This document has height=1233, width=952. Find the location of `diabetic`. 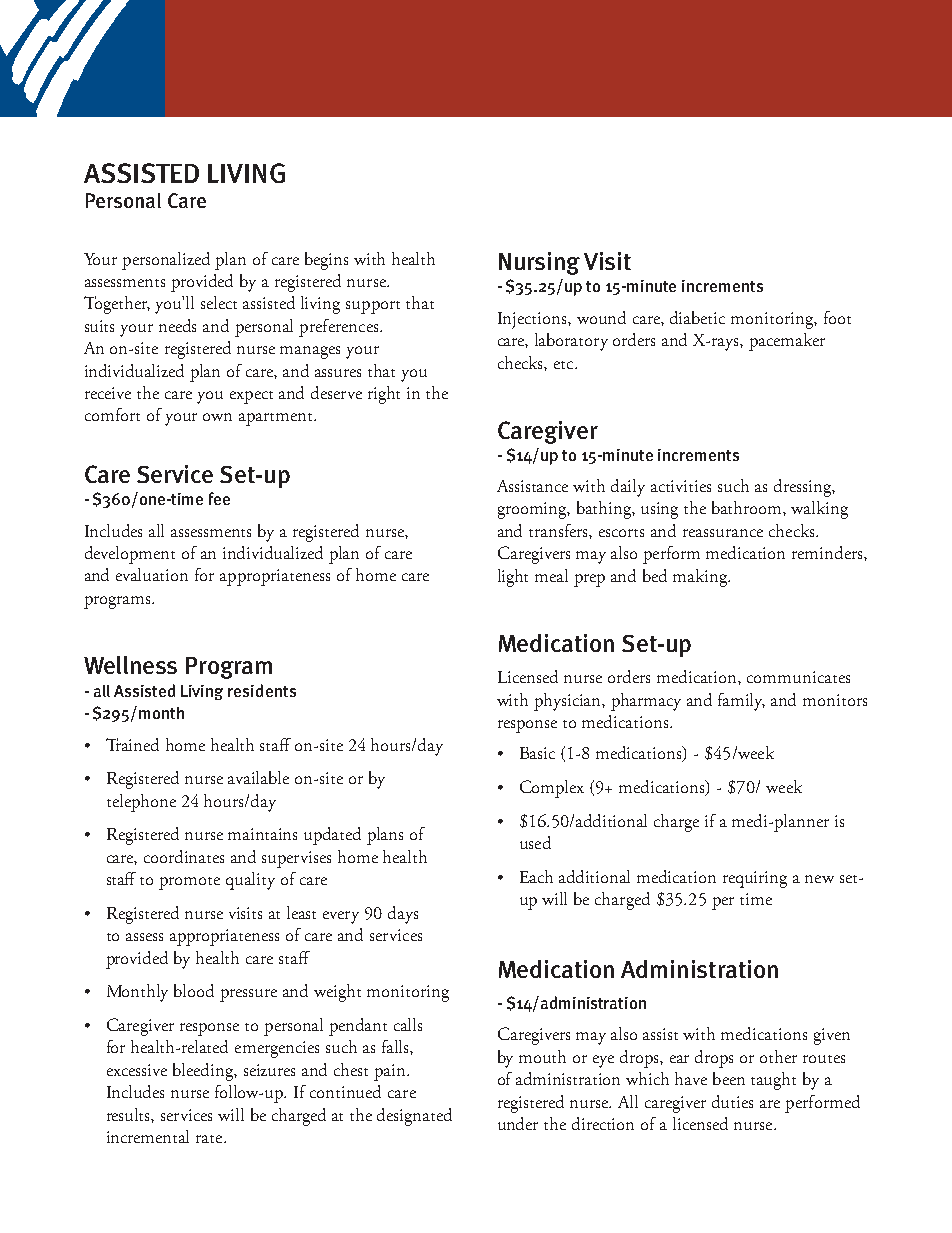

diabetic is located at coordinates (697, 317).
